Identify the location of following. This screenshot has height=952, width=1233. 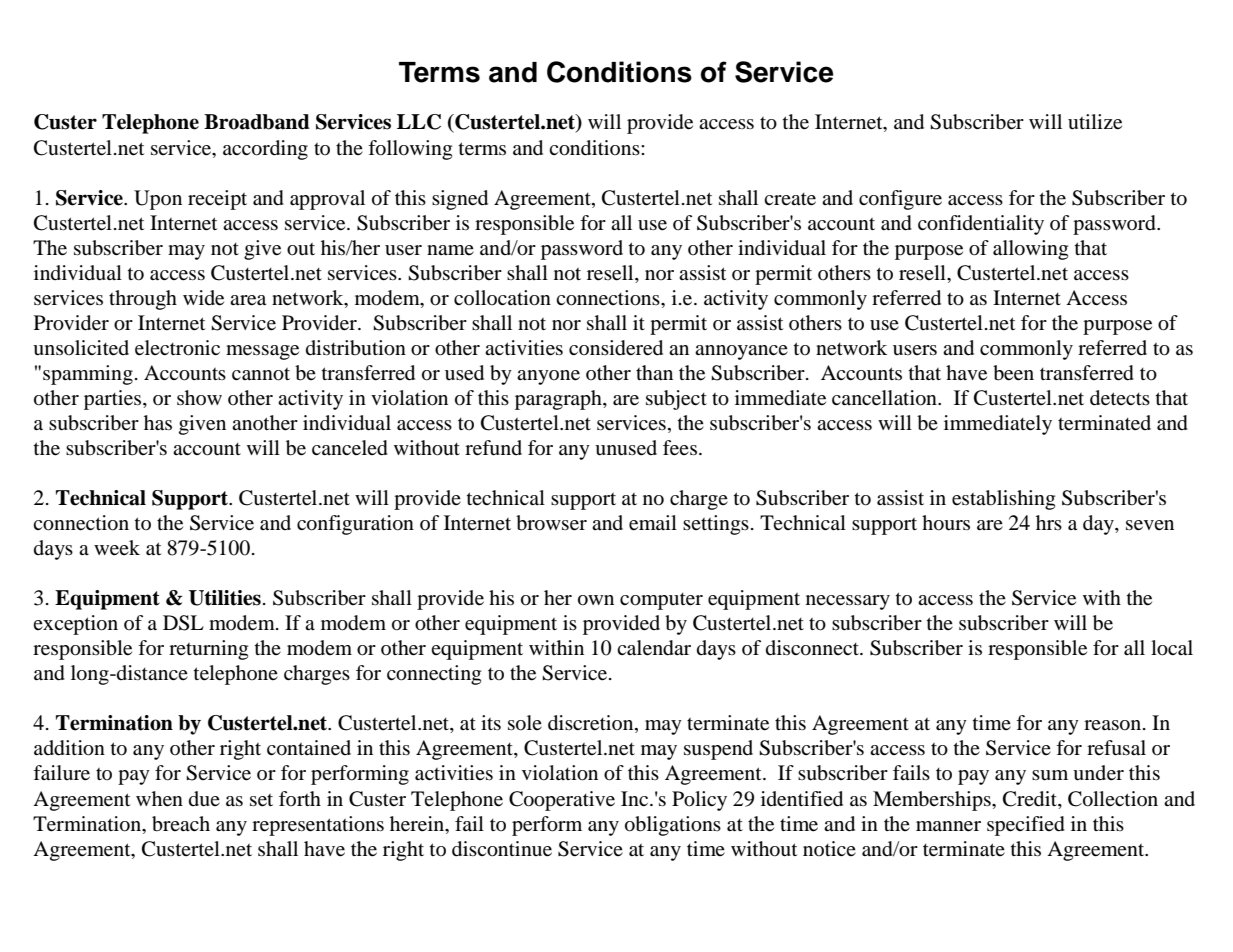
(410, 150).
